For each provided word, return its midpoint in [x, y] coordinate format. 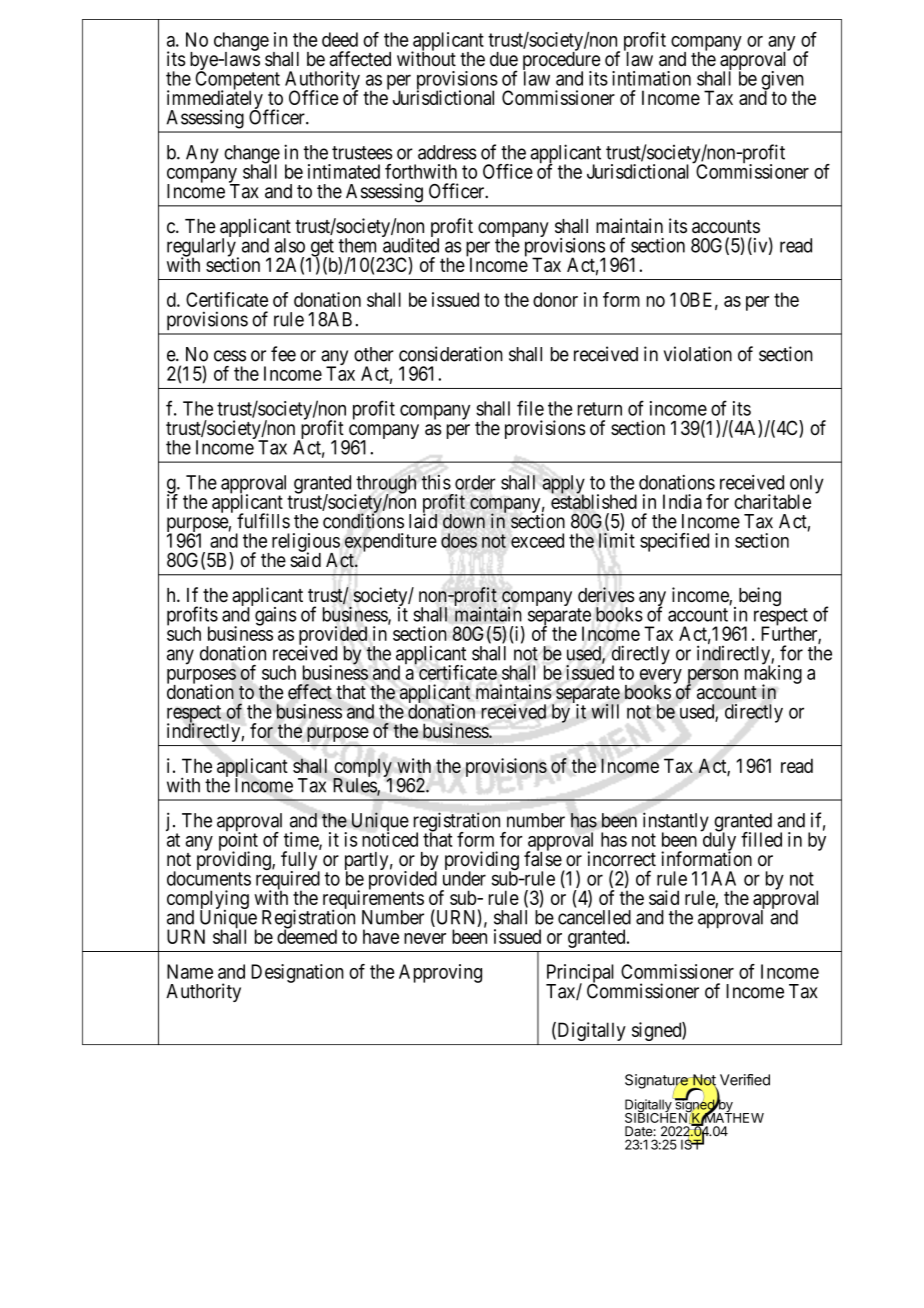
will [605, 711]
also [289, 245]
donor [555, 299]
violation [698, 354]
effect [310, 692]
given [782, 81]
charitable [772, 501]
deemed [307, 936]
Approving [440, 973]
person [712, 677]
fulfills [263, 521]
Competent [237, 81]
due [504, 59]
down [464, 521]
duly [718, 842]
